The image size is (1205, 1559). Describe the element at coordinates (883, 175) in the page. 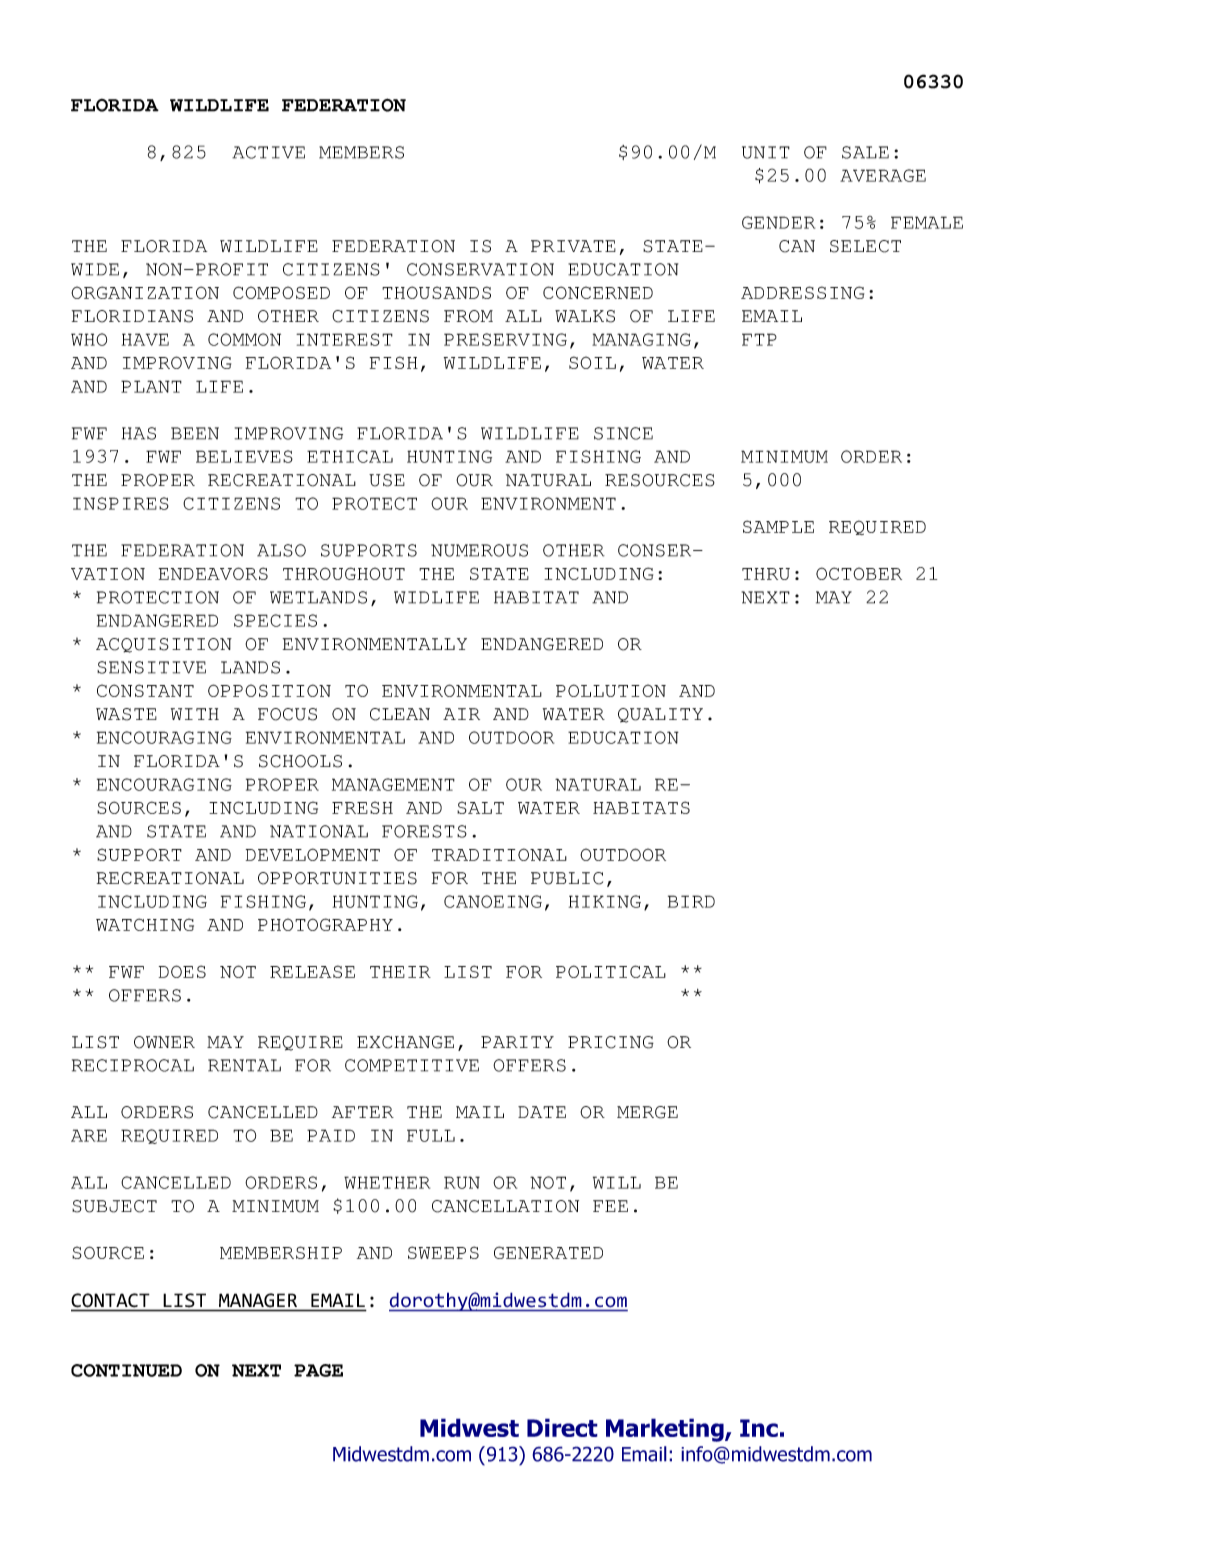

I see `AVERAGE` at that location.
